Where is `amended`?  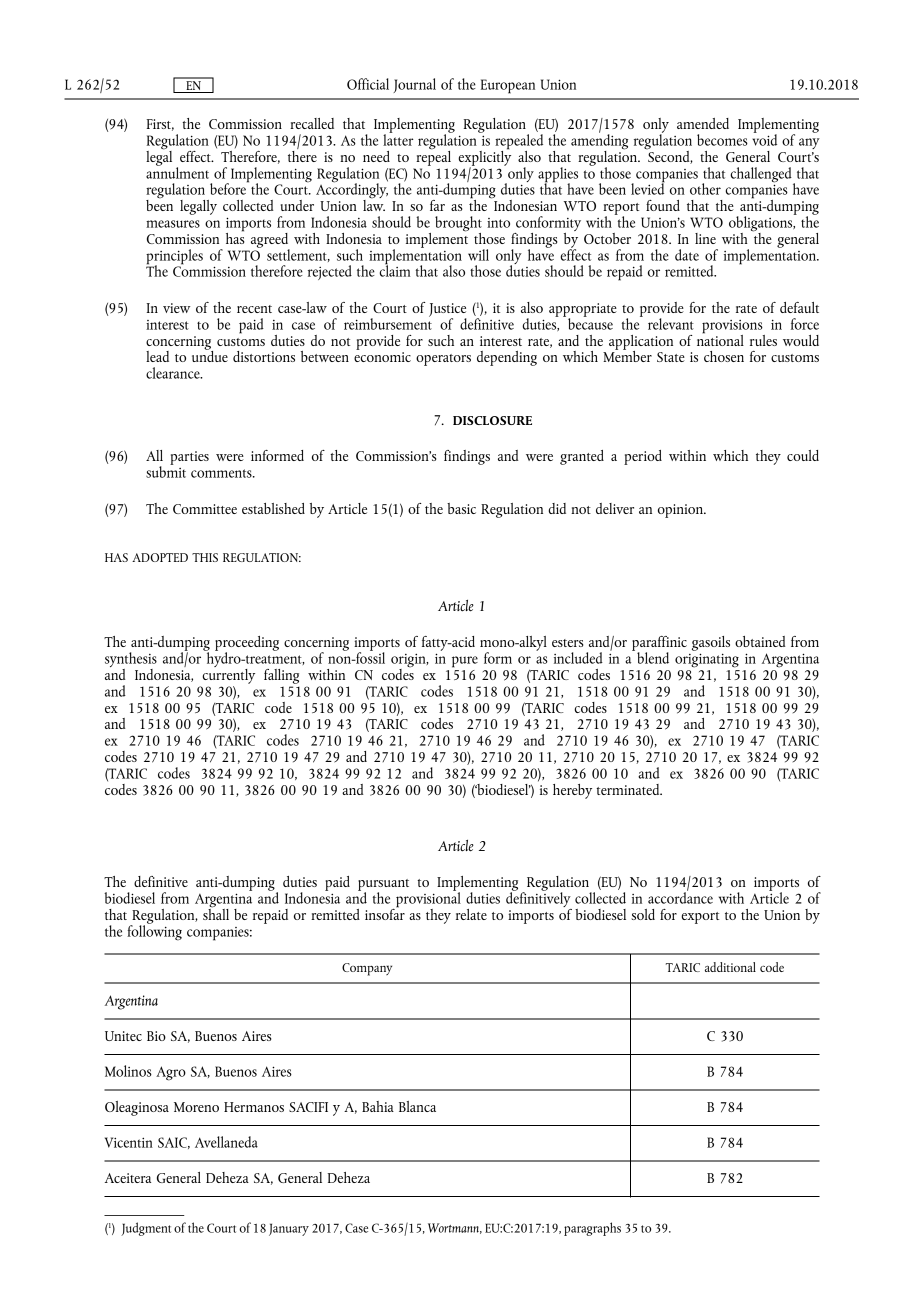
amended is located at coordinates (703, 123).
